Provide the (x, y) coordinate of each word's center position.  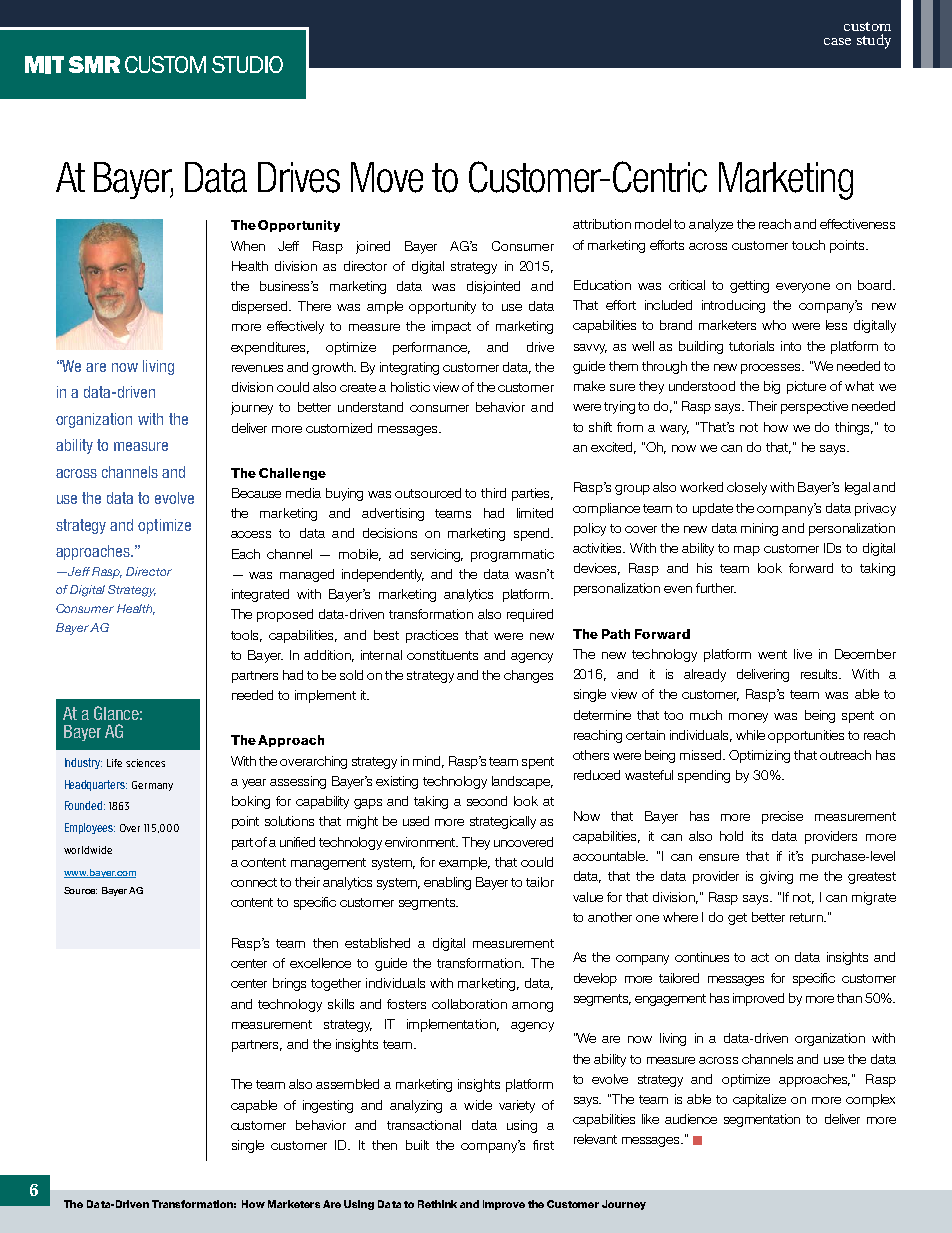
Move (387, 177)
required (530, 615)
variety (517, 1106)
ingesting (328, 1106)
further (716, 588)
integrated (260, 595)
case (837, 41)
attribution (602, 224)
